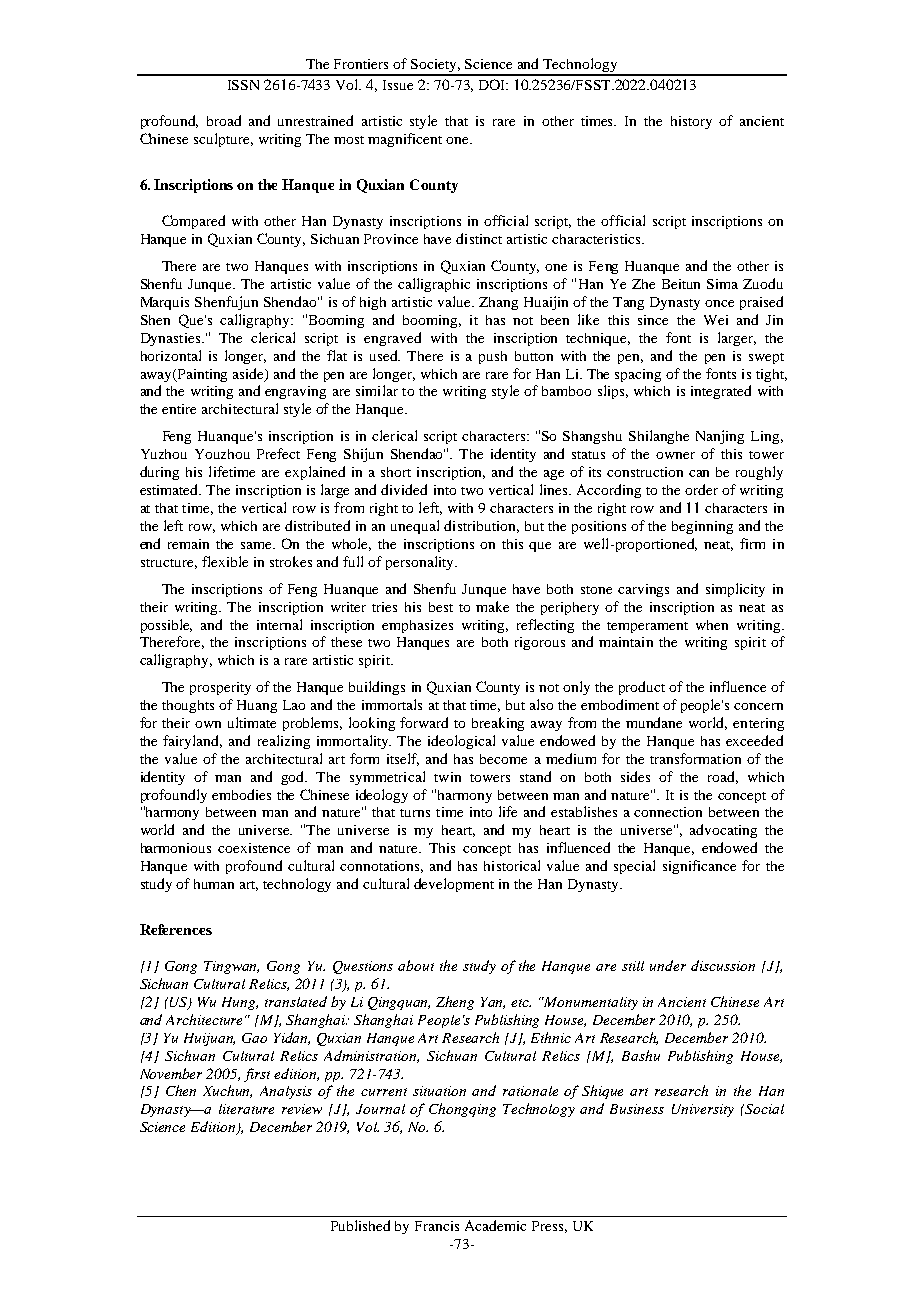 This screenshot has height=1308, width=924. What do you see at coordinates (691, 122) in the screenshot?
I see `history` at bounding box center [691, 122].
